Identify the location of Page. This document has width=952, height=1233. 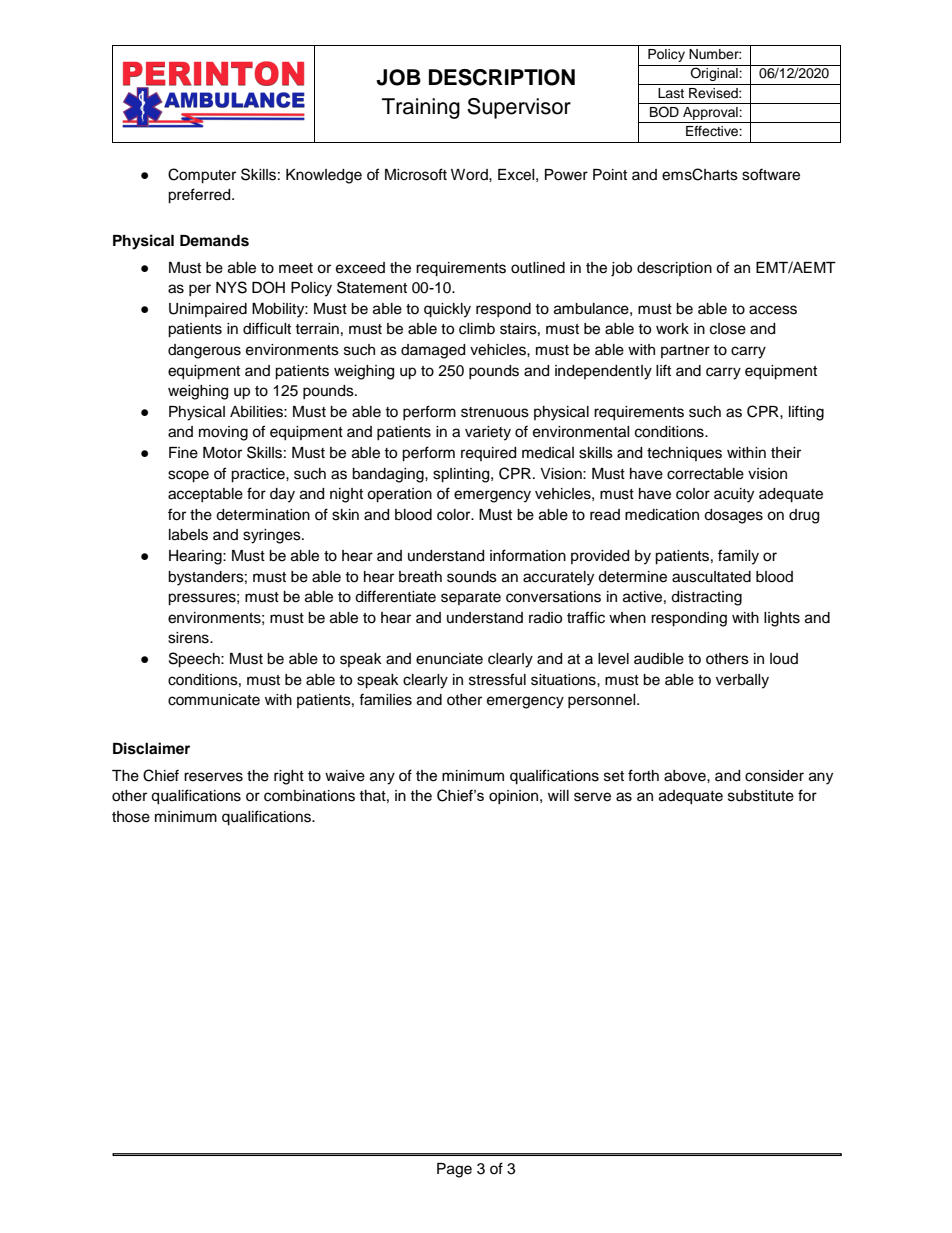
(454, 1170).
